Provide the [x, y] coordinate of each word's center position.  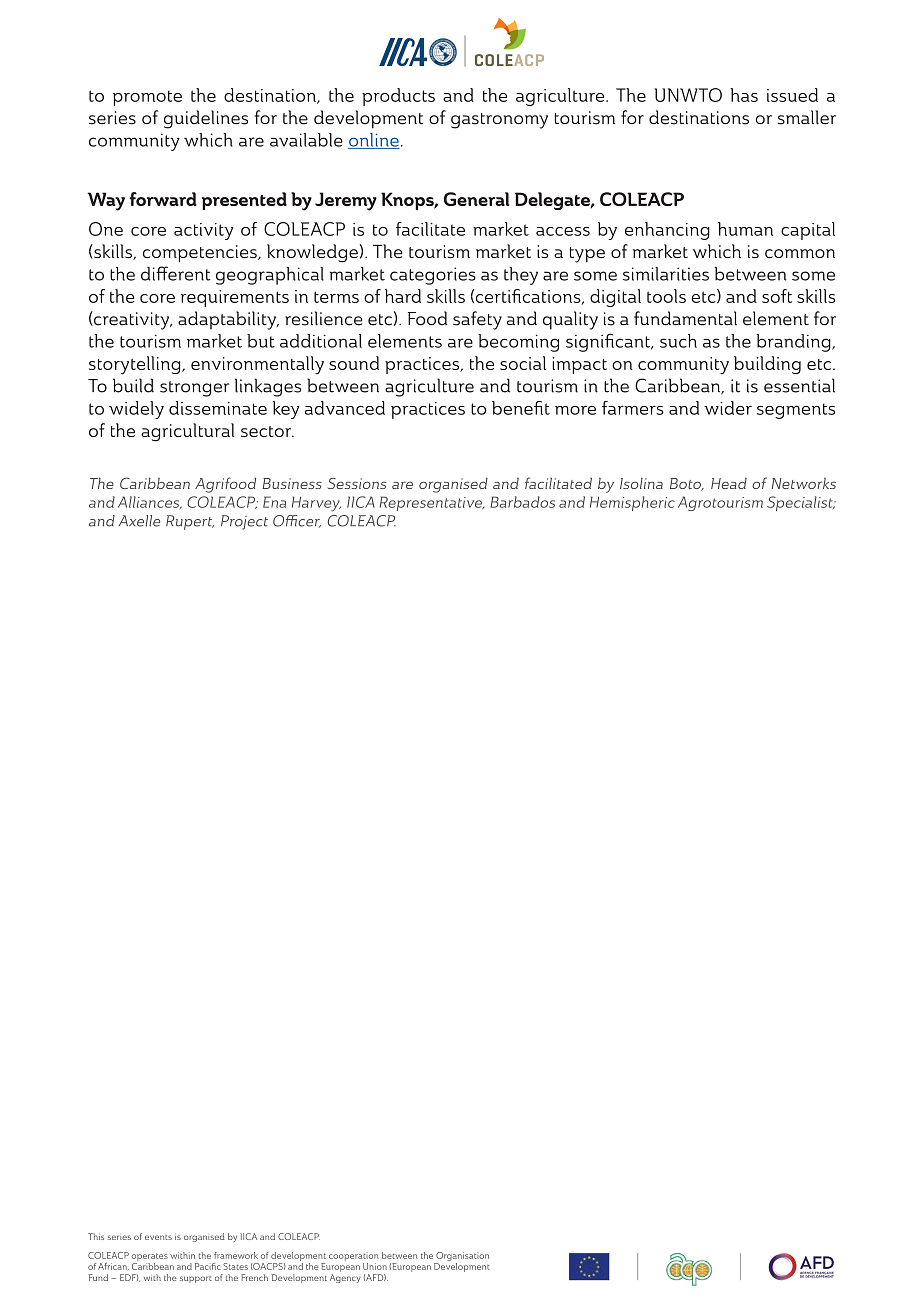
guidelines [206, 119]
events [158, 1237]
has [744, 95]
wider [728, 408]
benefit [521, 408]
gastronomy [499, 121]
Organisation [462, 1256]
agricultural [188, 432]
